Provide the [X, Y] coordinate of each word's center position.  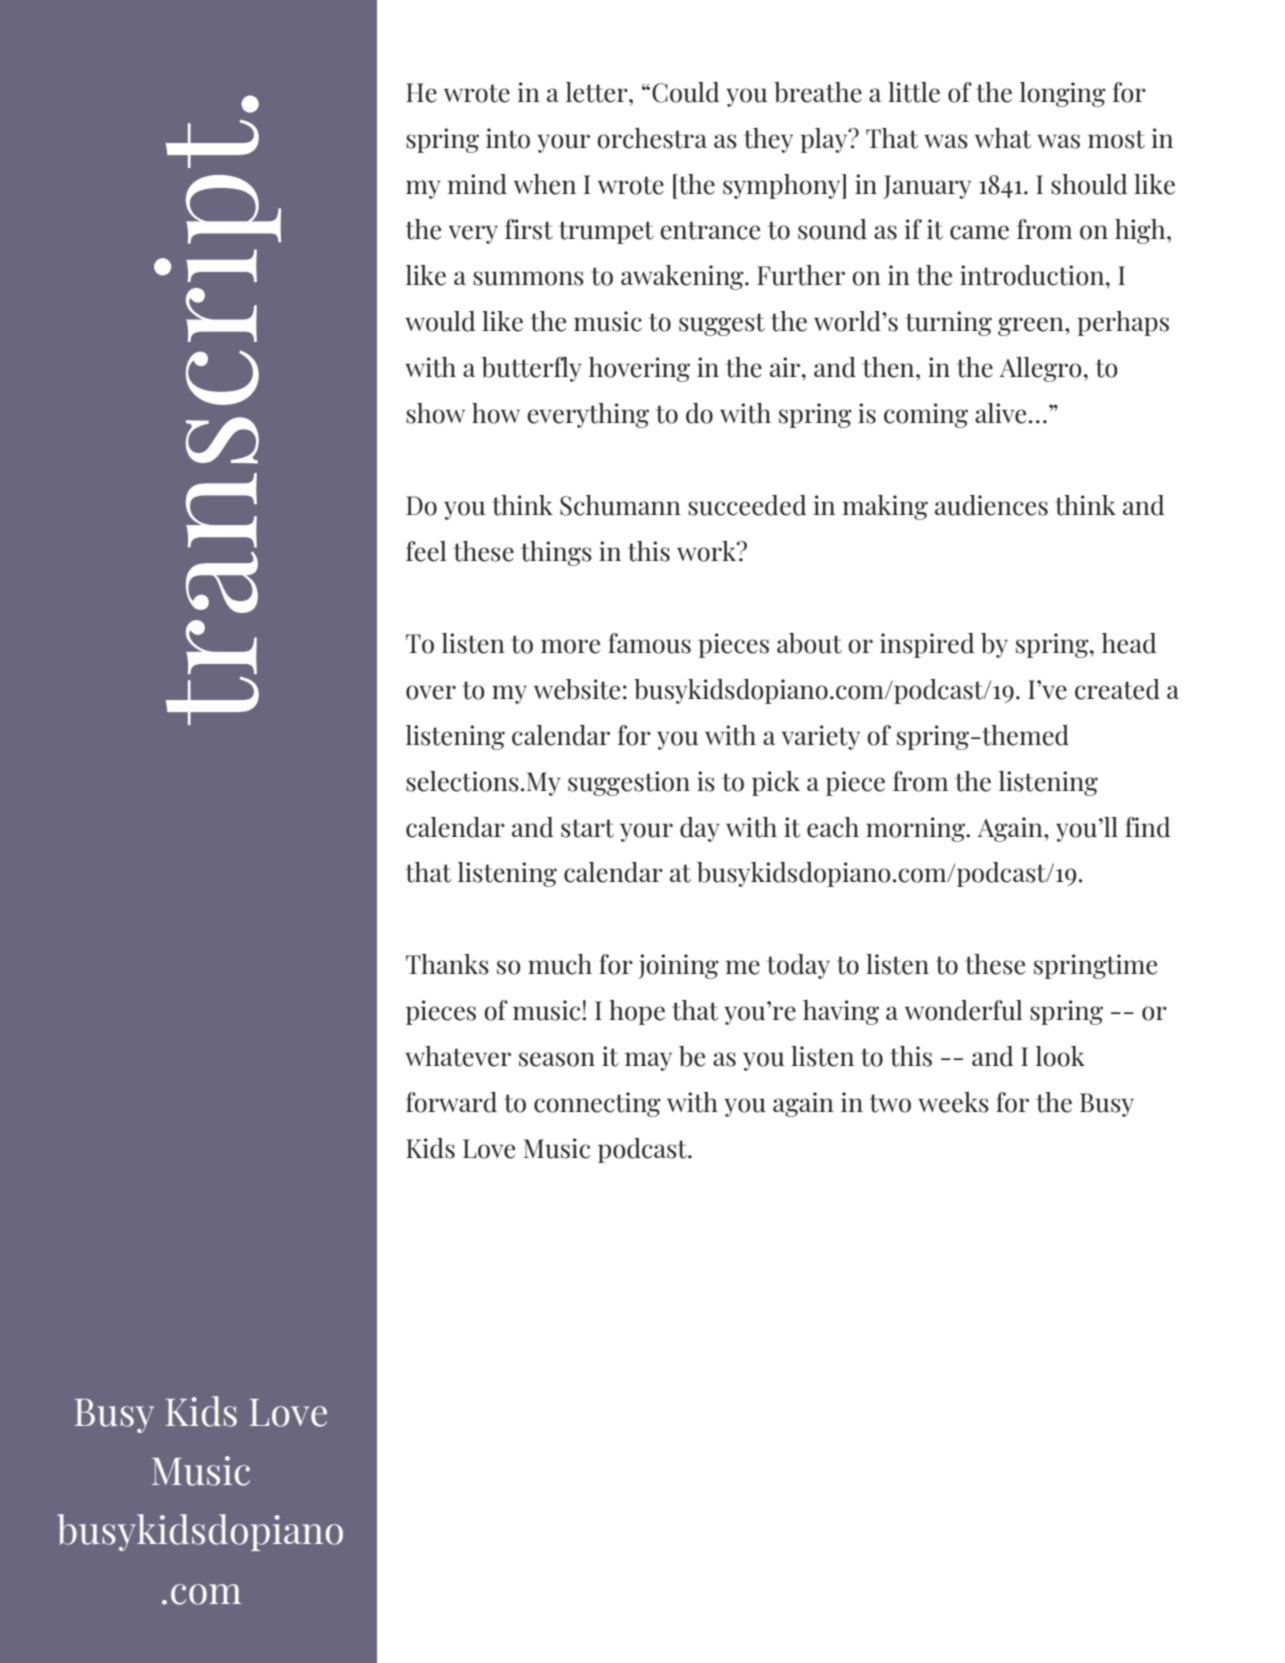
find [1147, 827]
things [556, 553]
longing [1063, 94]
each [833, 827]
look [1060, 1056]
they [768, 140]
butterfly [532, 369]
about [809, 643]
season [557, 1059]
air [786, 367]
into [508, 138]
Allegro [1041, 369]
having [841, 1012]
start [587, 828]
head [1129, 643]
